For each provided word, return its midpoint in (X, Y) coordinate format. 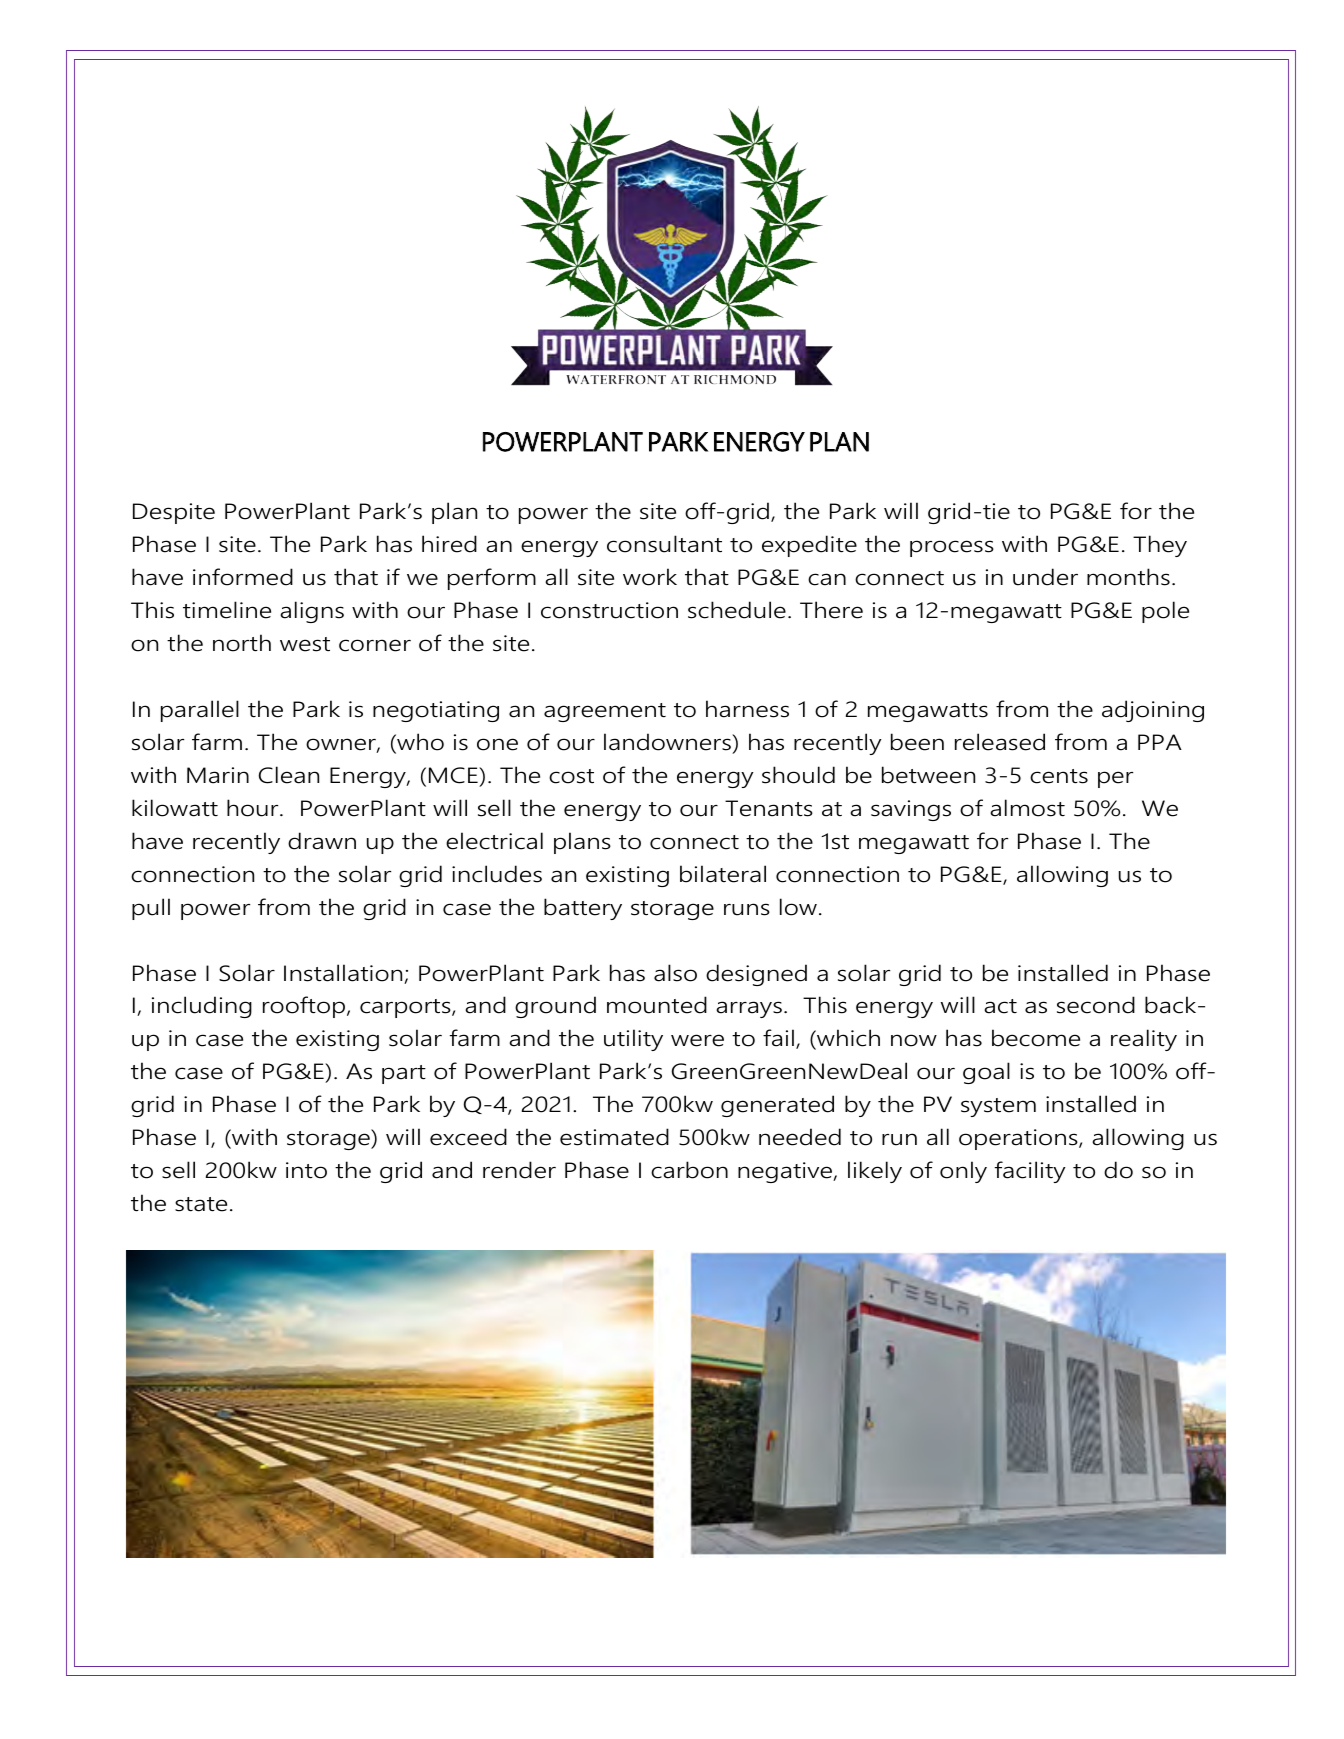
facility (1030, 1172)
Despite (174, 513)
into (306, 1170)
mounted (657, 1005)
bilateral (723, 874)
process (952, 548)
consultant (664, 544)
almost (1027, 808)
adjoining (1153, 711)
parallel (200, 711)
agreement (605, 712)
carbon (689, 1170)
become (1036, 1038)
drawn (322, 841)
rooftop (305, 1007)
